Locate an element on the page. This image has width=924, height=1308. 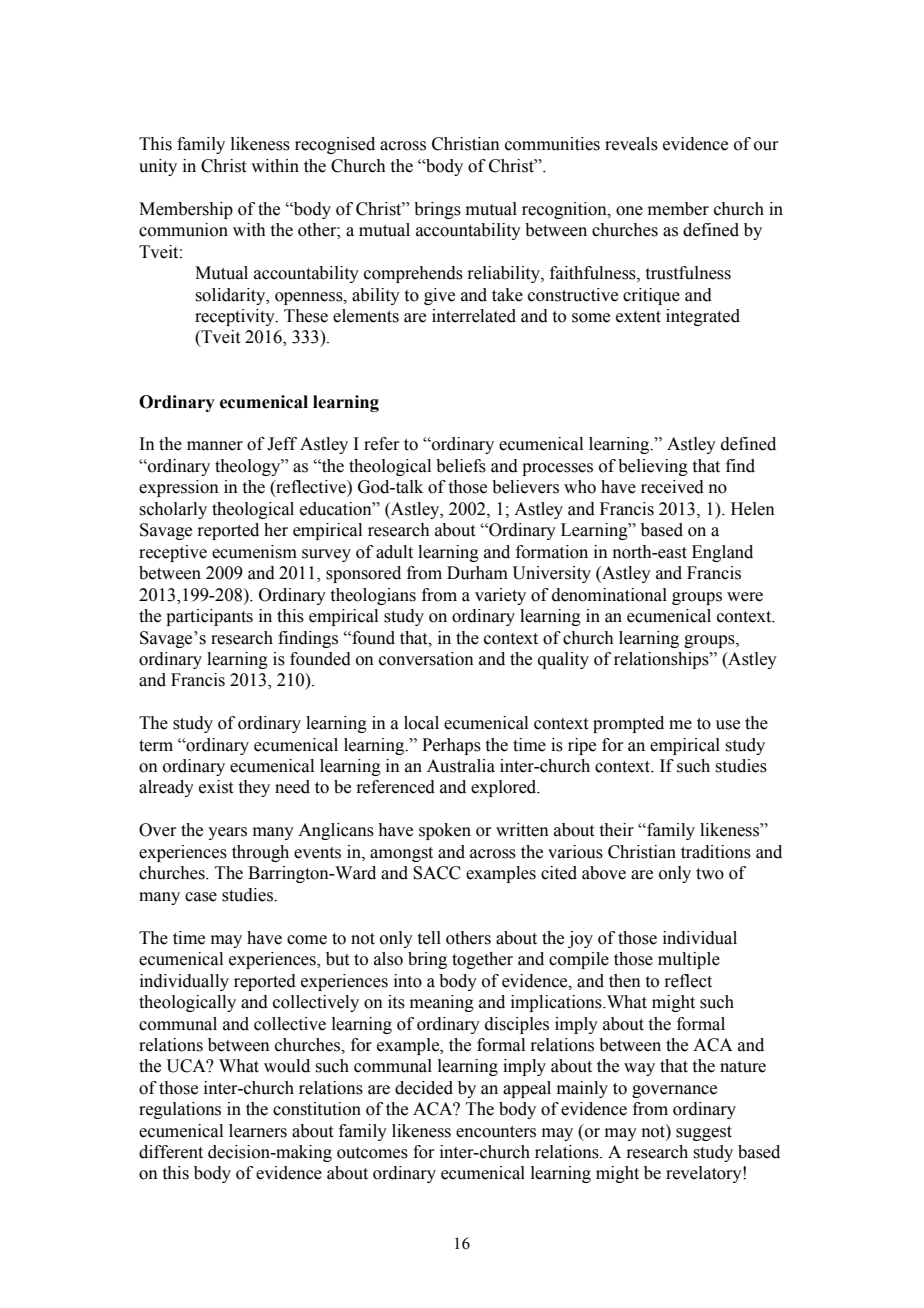
learners is located at coordinates (258, 1131).
